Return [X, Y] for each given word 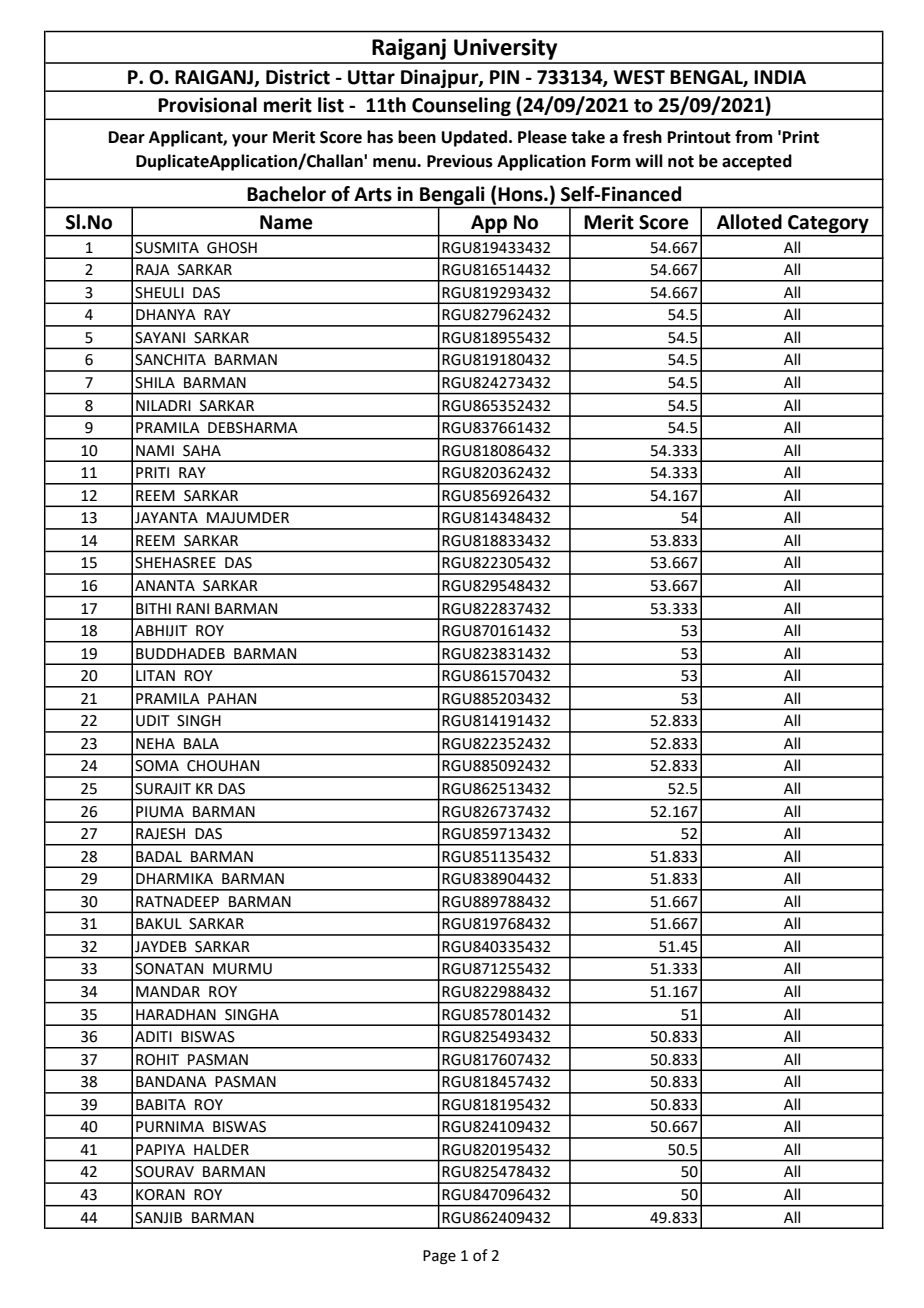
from [753, 137]
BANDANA [171, 1081]
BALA [201, 743]
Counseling [461, 108]
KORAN [160, 1195]
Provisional [207, 105]
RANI [193, 608]
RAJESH [160, 834]
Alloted [749, 222]
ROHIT [157, 1060]
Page [439, 1257]
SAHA [202, 451]
